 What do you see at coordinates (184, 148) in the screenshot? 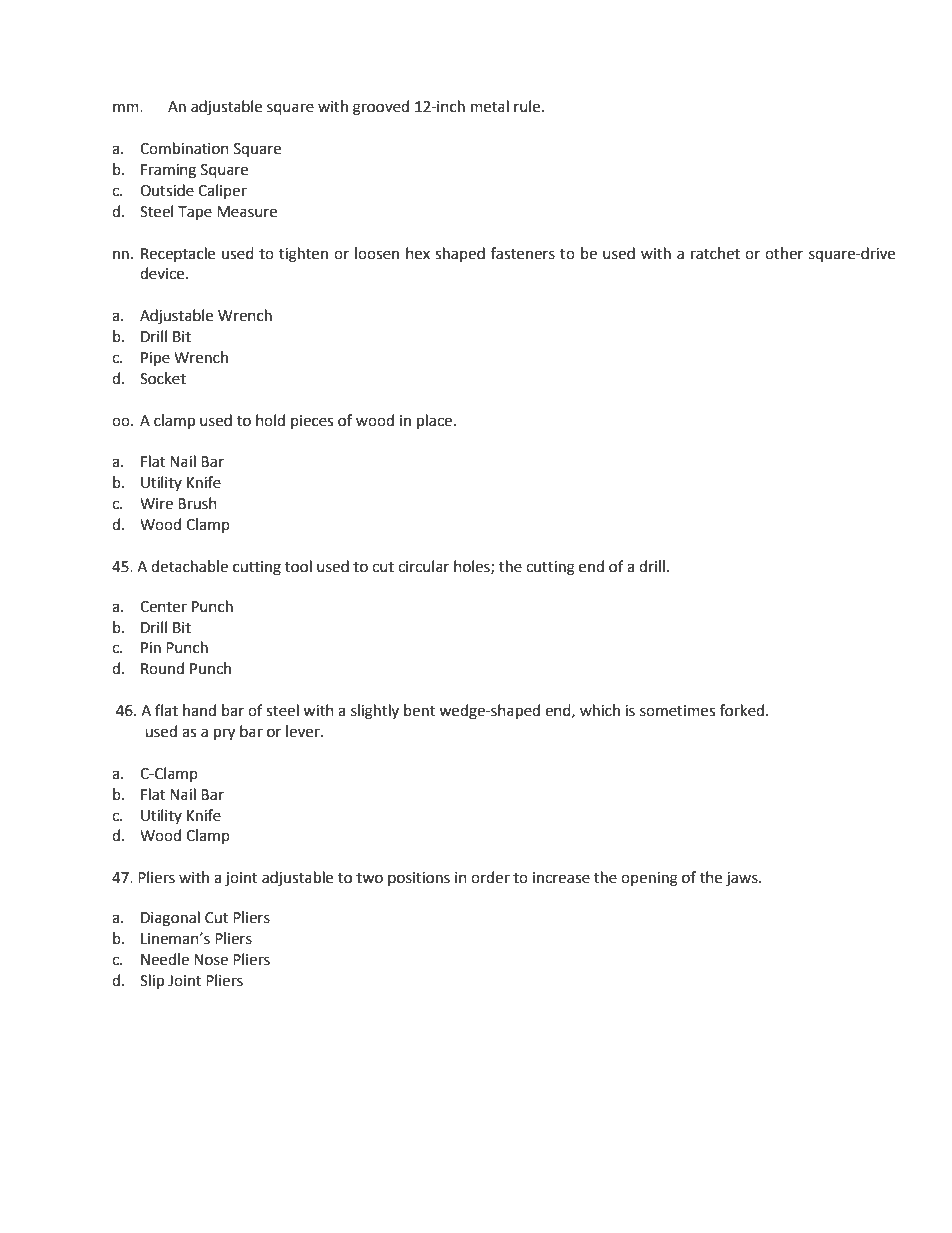
I see `Combination` at bounding box center [184, 148].
